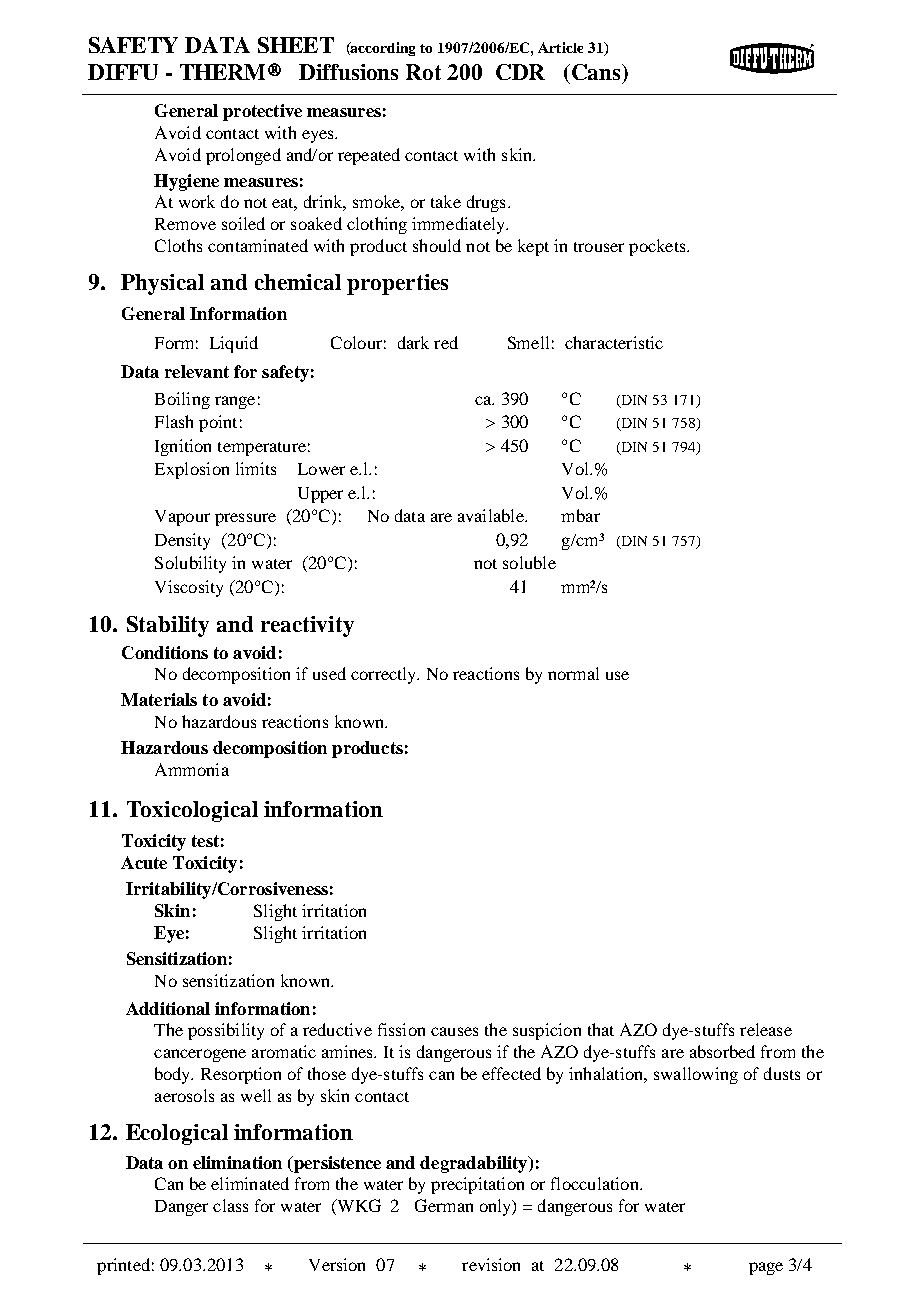  Describe the element at coordinates (614, 342) in the page. I see `characteristic` at that location.
